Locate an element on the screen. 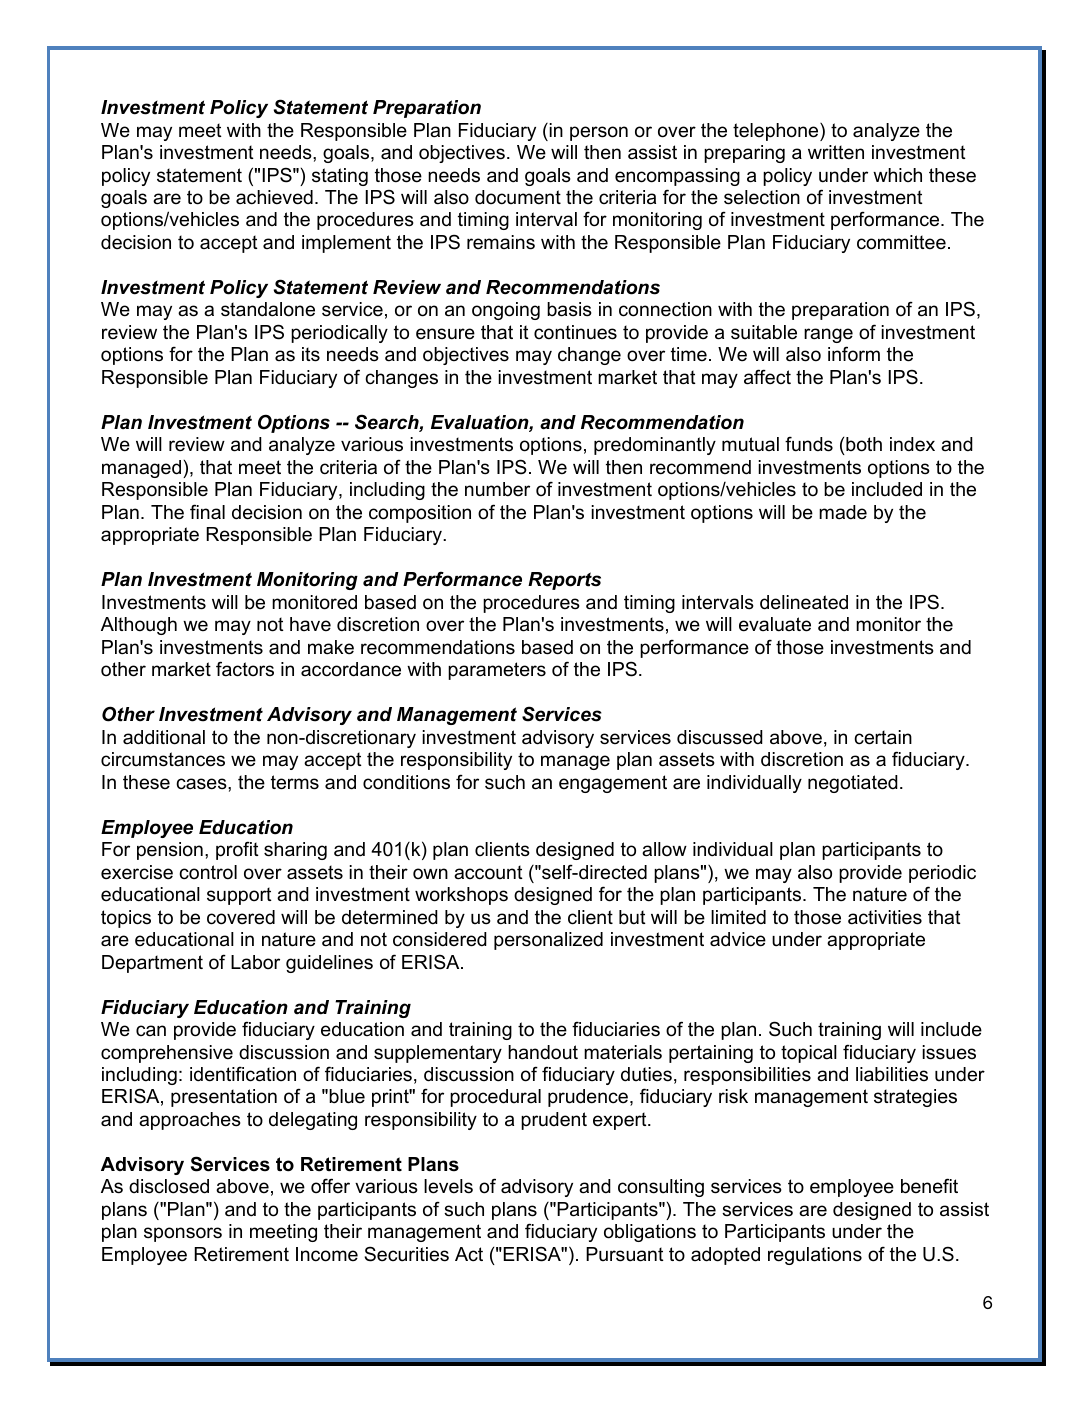 This screenshot has width=1088, height=1408. achieved is located at coordinates (274, 197).
